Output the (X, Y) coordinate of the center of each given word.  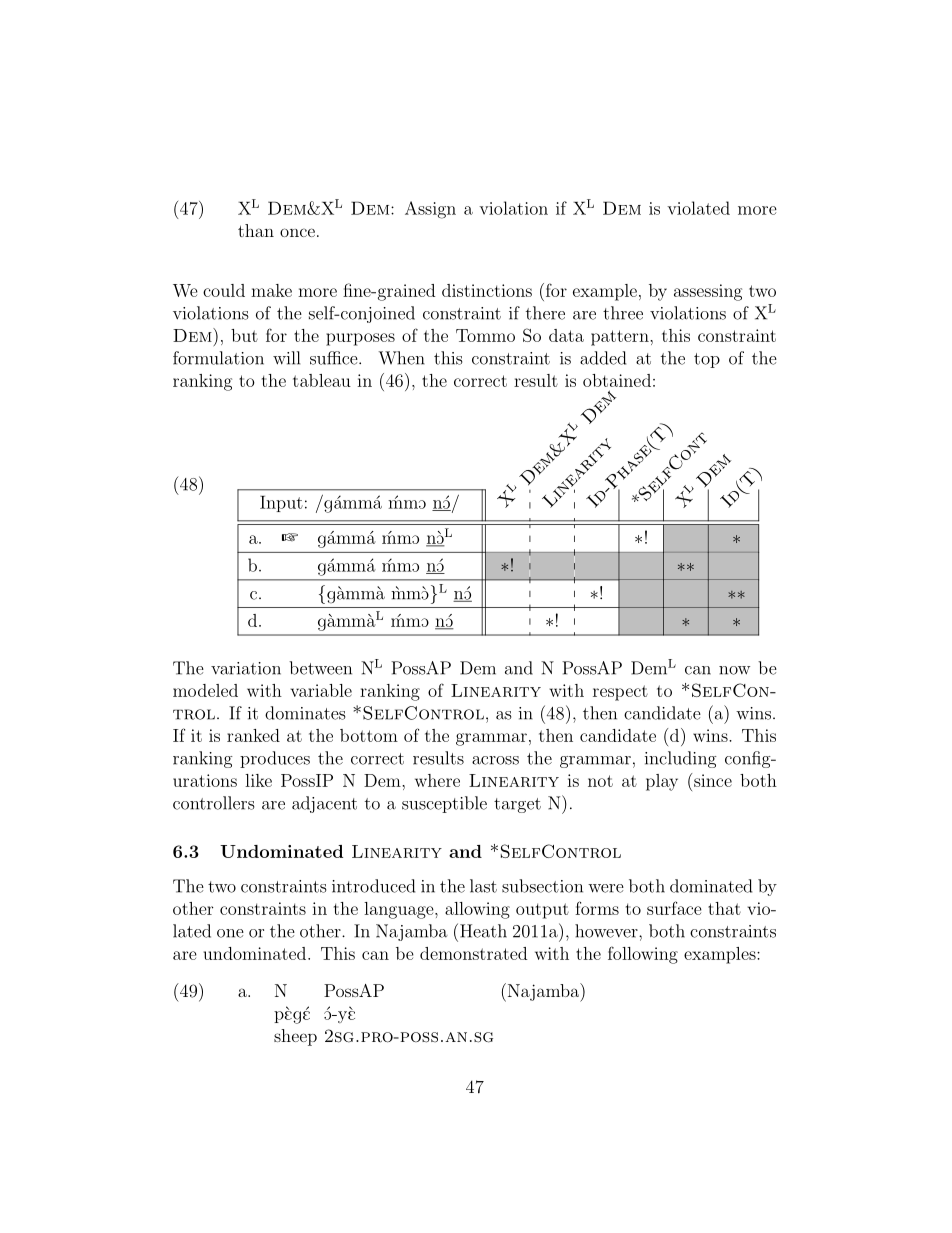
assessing (708, 292)
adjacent (324, 804)
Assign (430, 210)
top (707, 360)
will (286, 358)
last (483, 886)
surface (674, 908)
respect (620, 693)
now (734, 670)
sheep (295, 1037)
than (256, 230)
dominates (305, 713)
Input (281, 504)
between (320, 668)
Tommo (485, 335)
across (495, 760)
